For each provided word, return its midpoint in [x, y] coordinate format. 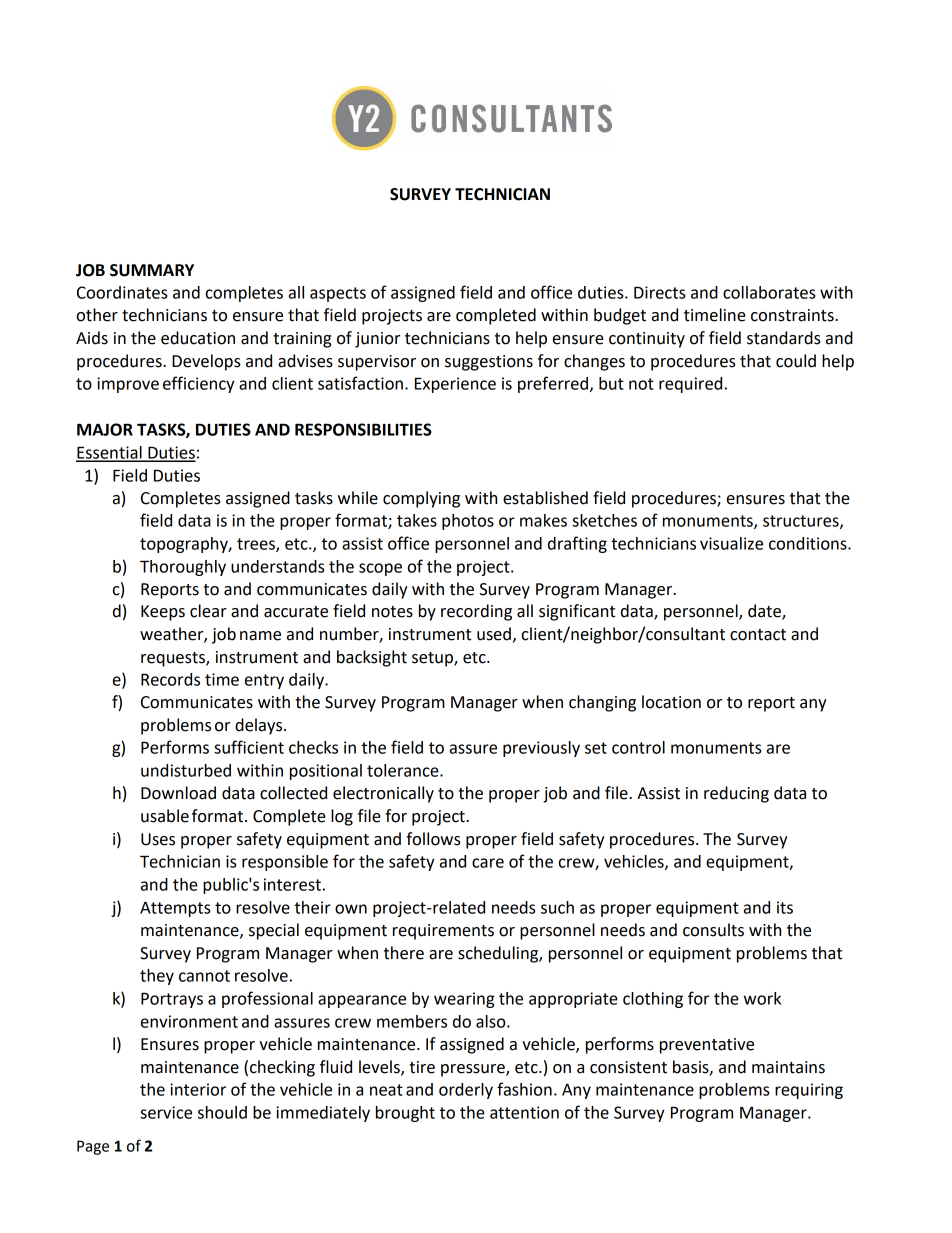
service [166, 1112]
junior [377, 340]
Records [170, 679]
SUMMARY [152, 270]
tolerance [404, 770]
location [671, 702]
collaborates [769, 292]
